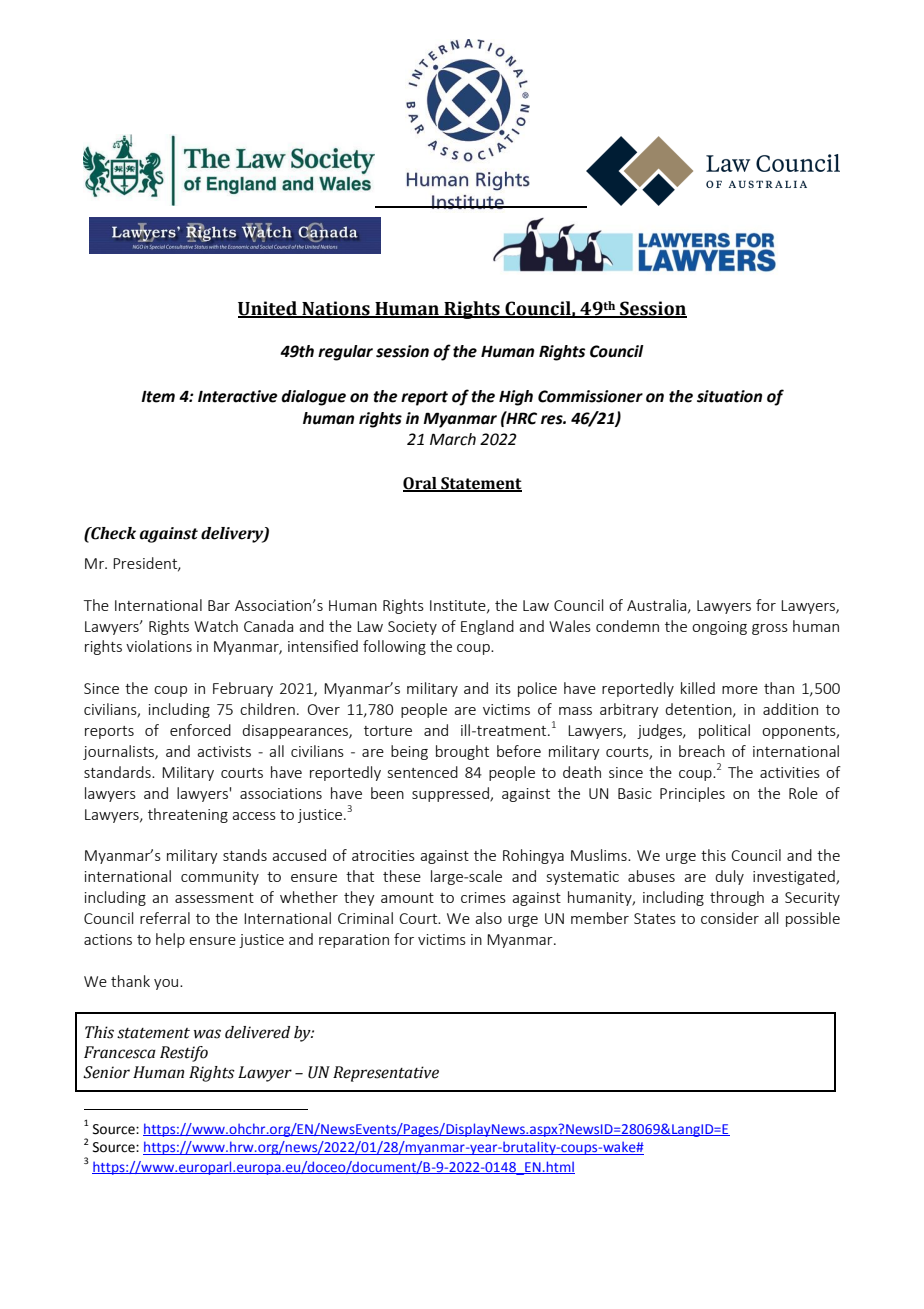 This image has height=1309, width=924. Describe the element at coordinates (219, 605) in the image. I see `Bar` at that location.
